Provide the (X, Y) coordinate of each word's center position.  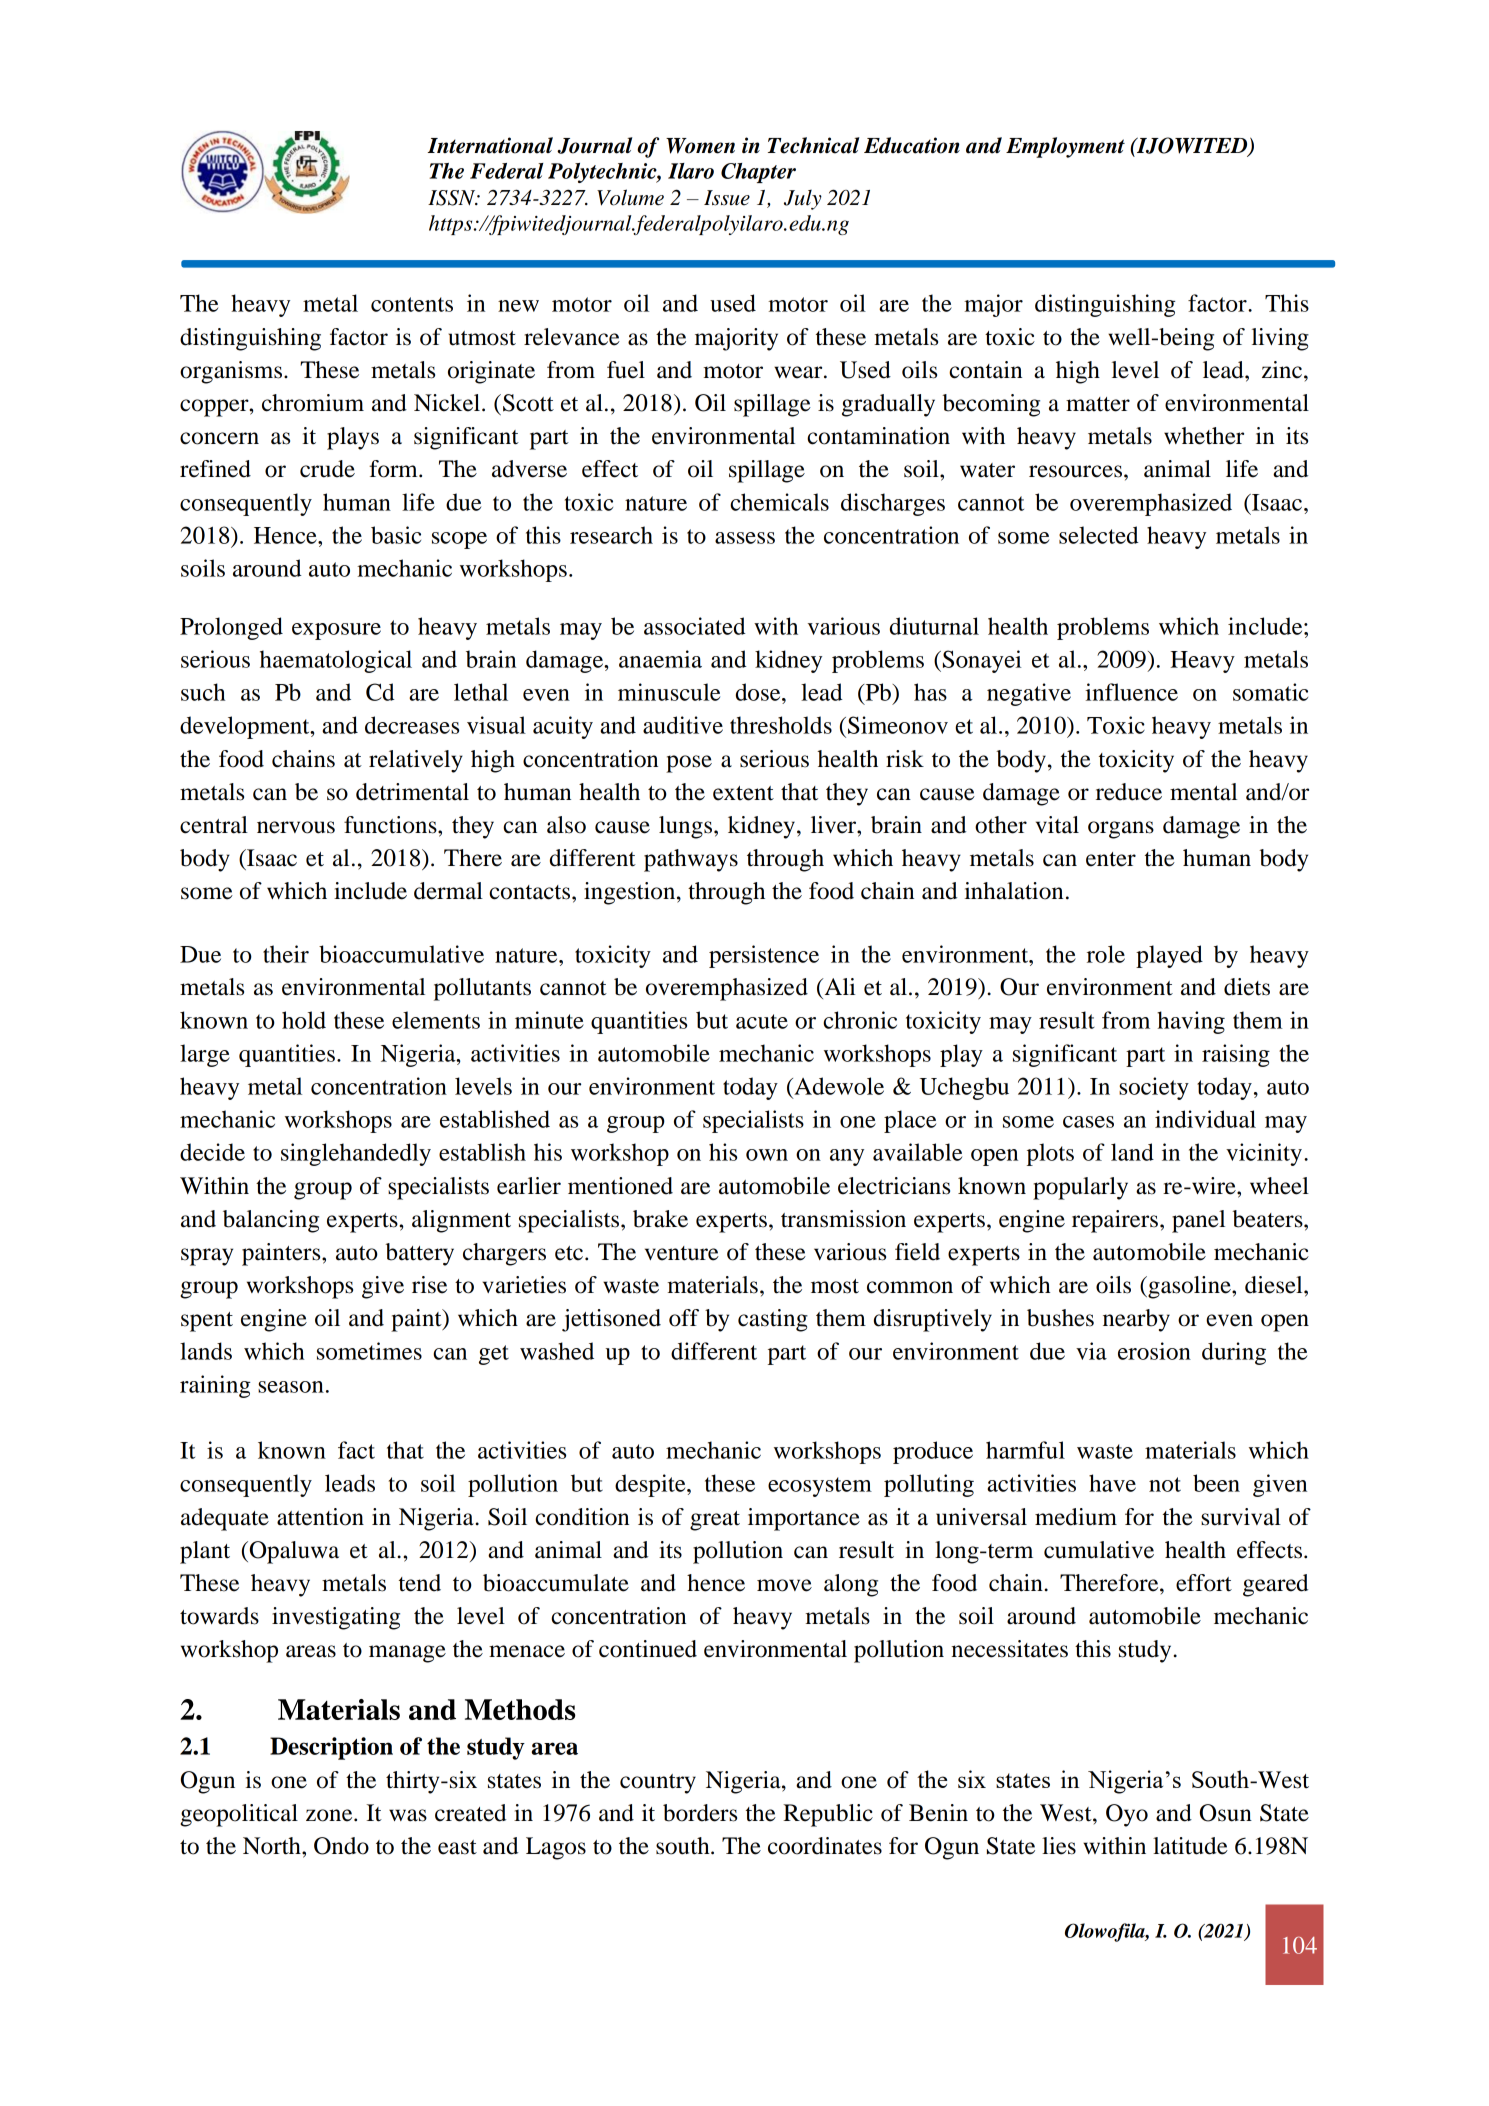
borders (700, 1813)
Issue (727, 198)
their (286, 954)
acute (762, 1021)
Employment (1065, 147)
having (1191, 1022)
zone (330, 1815)
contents (412, 304)
